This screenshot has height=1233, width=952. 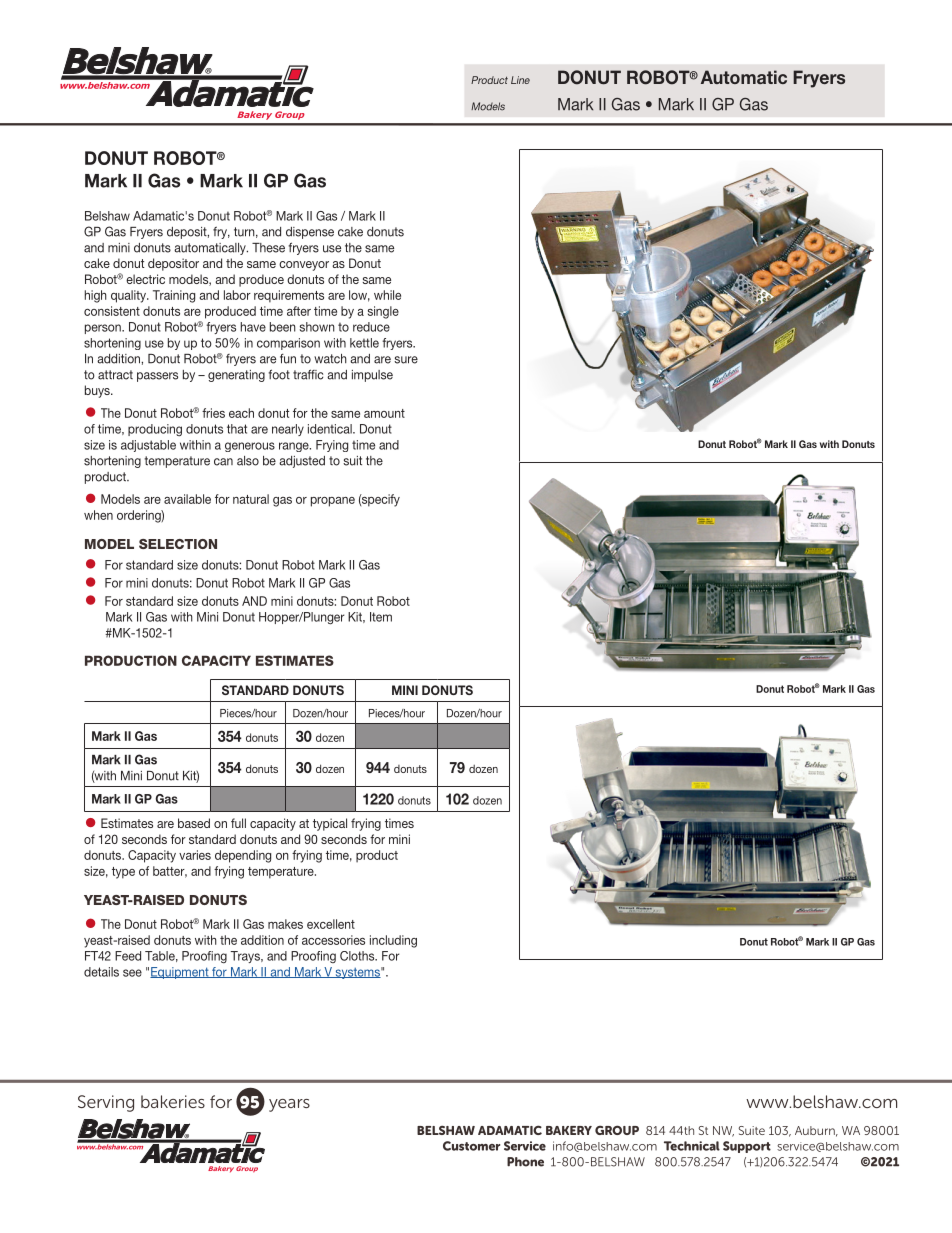 What do you see at coordinates (330, 824) in the screenshot?
I see `typical` at bounding box center [330, 824].
